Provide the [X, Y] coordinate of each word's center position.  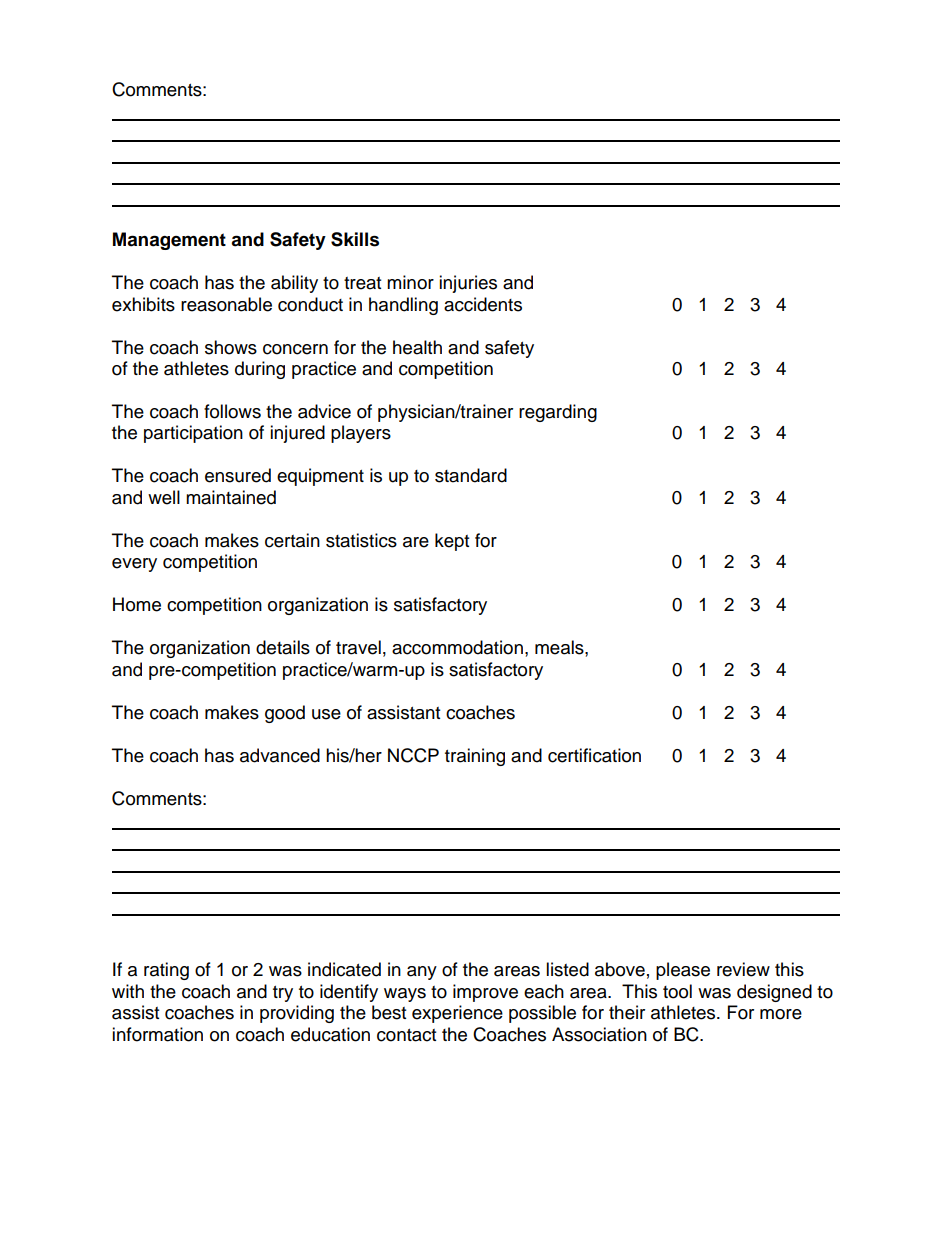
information [157, 1034]
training [475, 757]
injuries [468, 284]
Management [169, 241]
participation [193, 434]
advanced [280, 755]
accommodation [457, 647]
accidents [483, 304]
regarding [558, 413]
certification [594, 755]
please [683, 971]
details [283, 647]
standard [471, 475]
